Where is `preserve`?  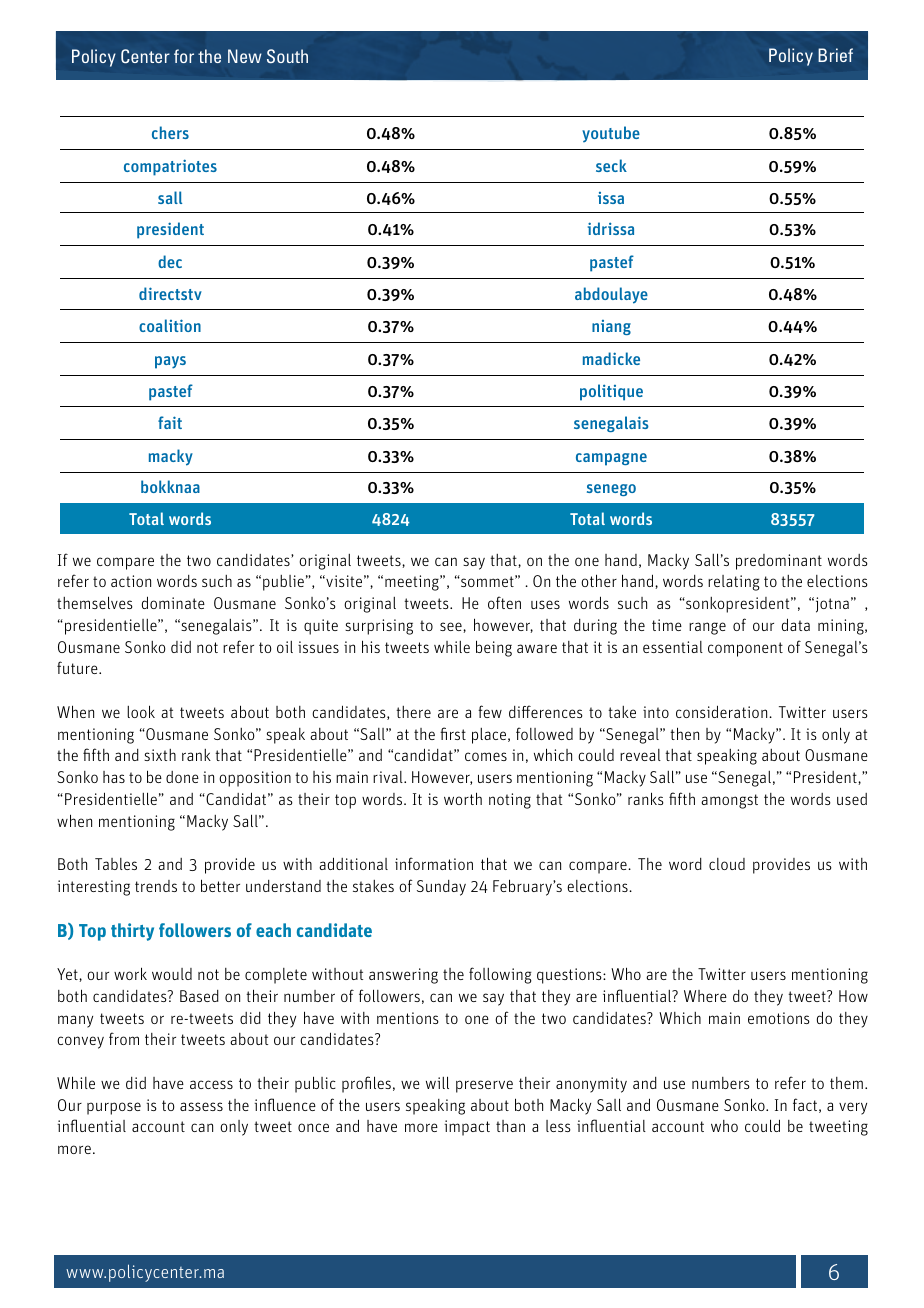 preserve is located at coordinates (484, 1086).
